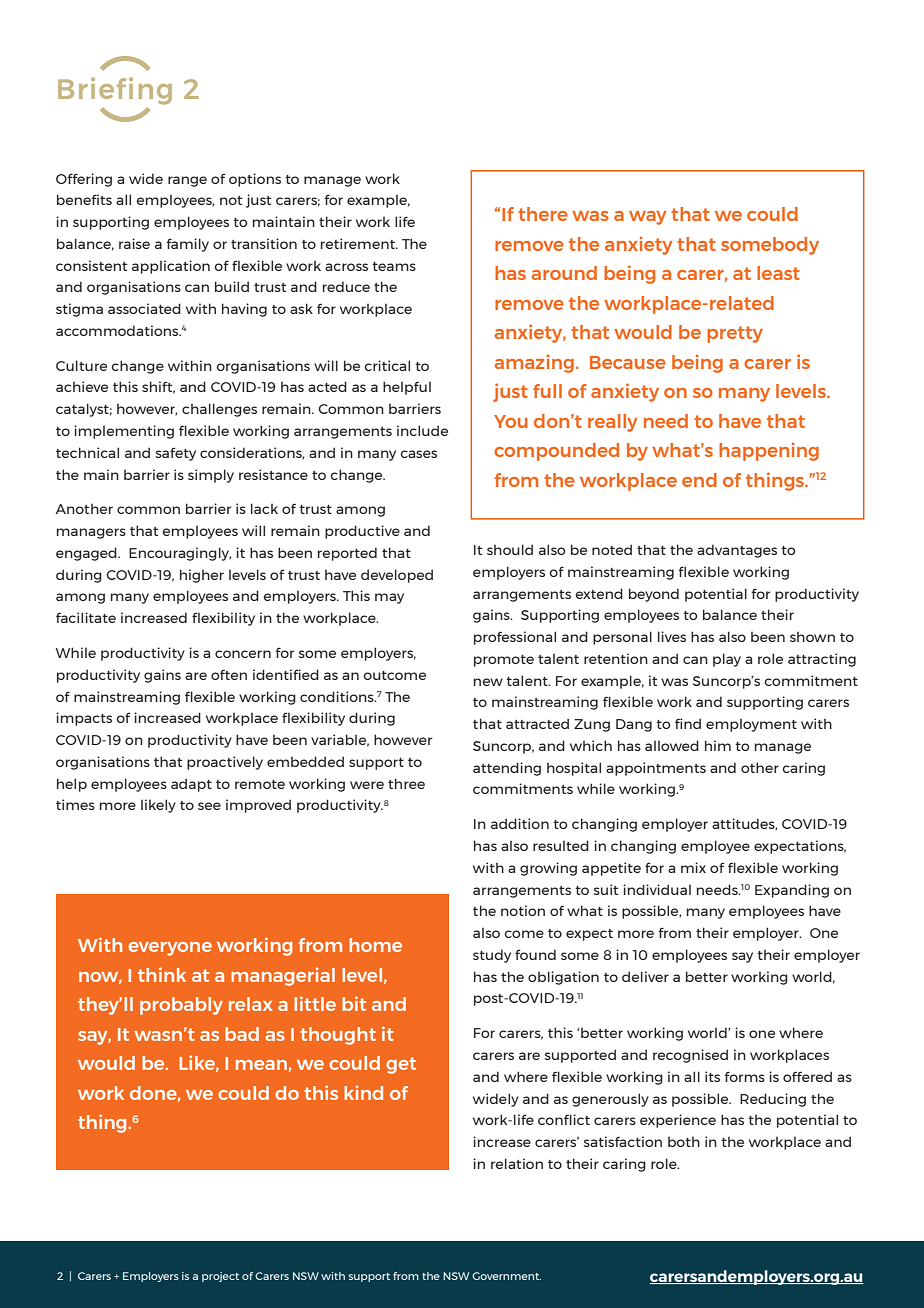 The height and width of the screenshot is (1308, 924). Describe the element at coordinates (211, 476) in the screenshot. I see `simply` at that location.
